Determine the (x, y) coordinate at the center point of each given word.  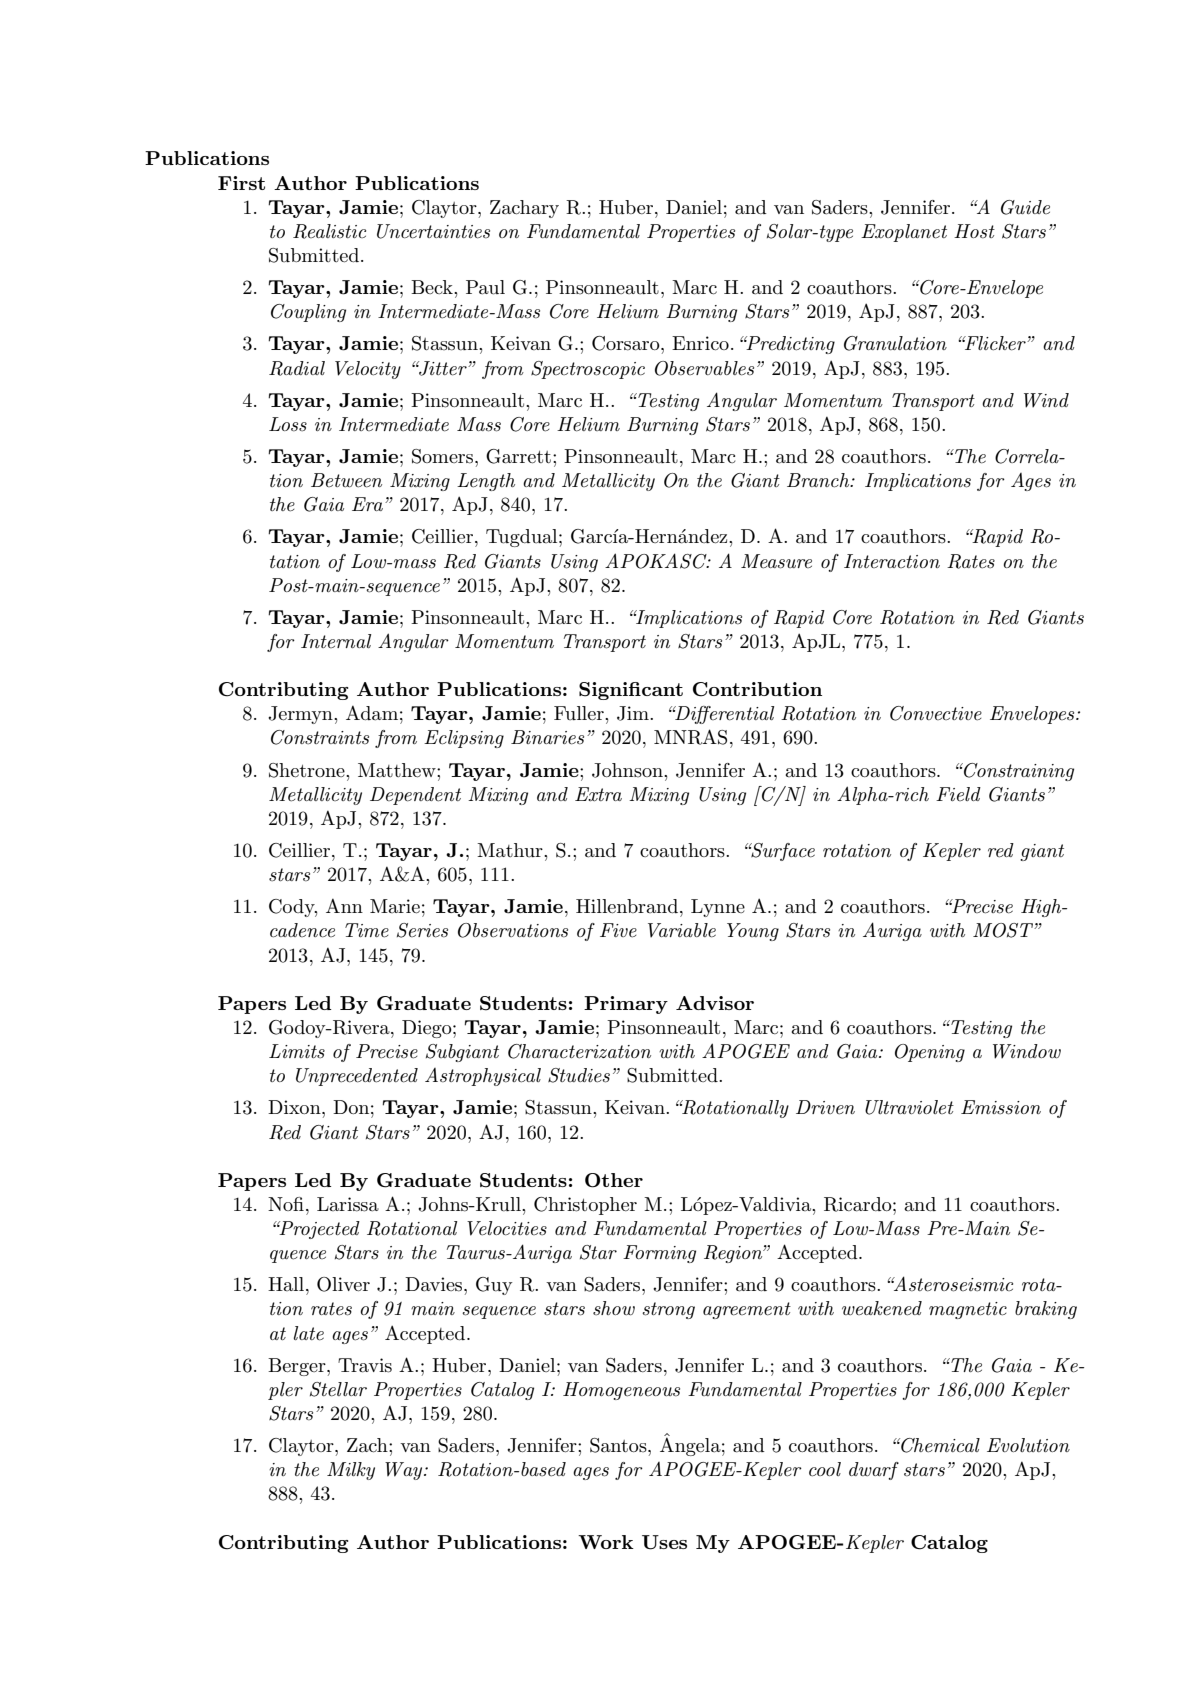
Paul (485, 287)
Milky (351, 1471)
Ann (344, 906)
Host (974, 231)
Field (958, 794)
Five (618, 930)
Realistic (329, 231)
